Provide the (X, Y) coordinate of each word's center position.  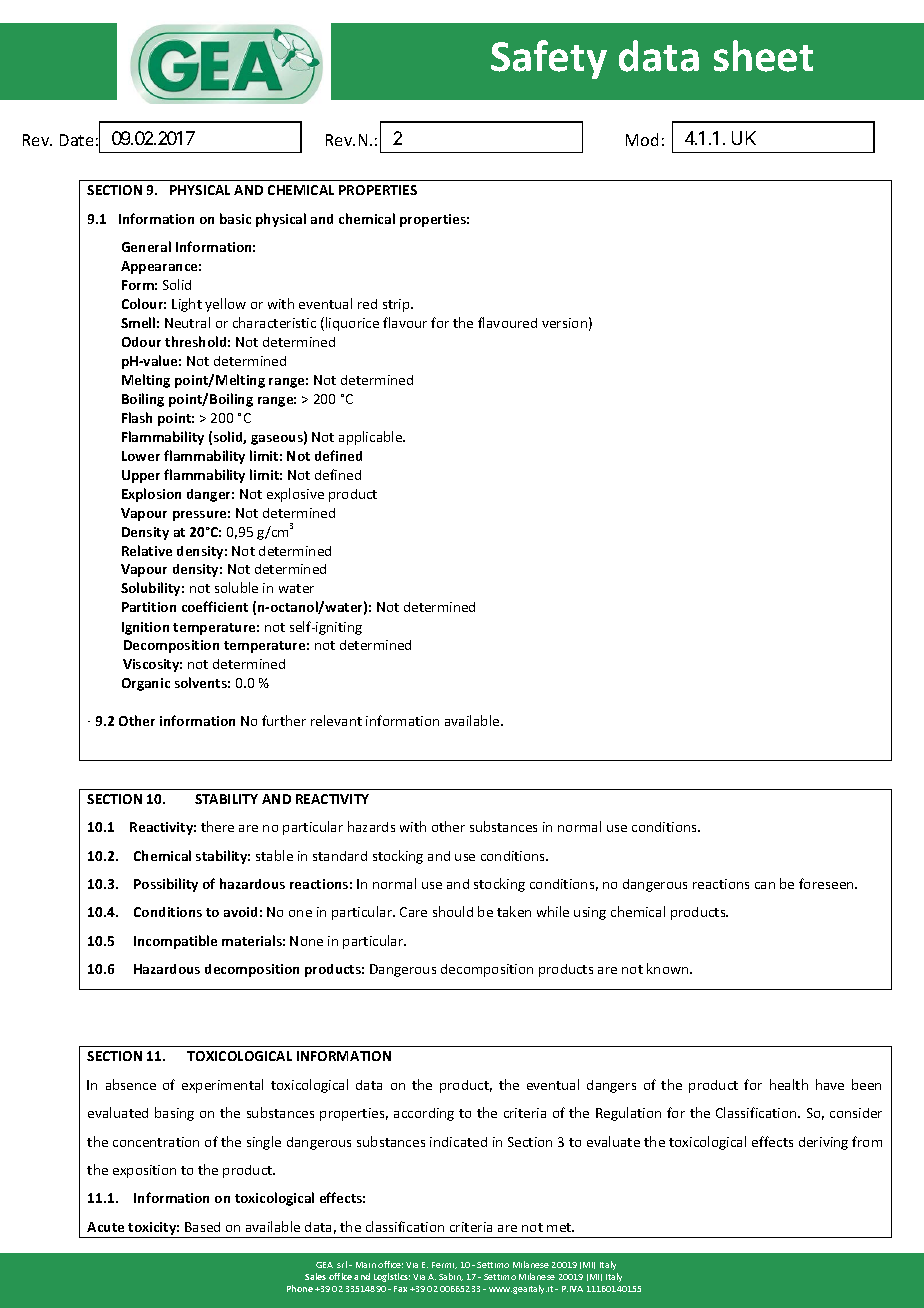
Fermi (444, 1265)
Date (76, 140)
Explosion (151, 495)
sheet (763, 56)
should (453, 911)
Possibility (166, 885)
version (564, 323)
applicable (372, 438)
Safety (549, 59)
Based (202, 1227)
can (765, 885)
